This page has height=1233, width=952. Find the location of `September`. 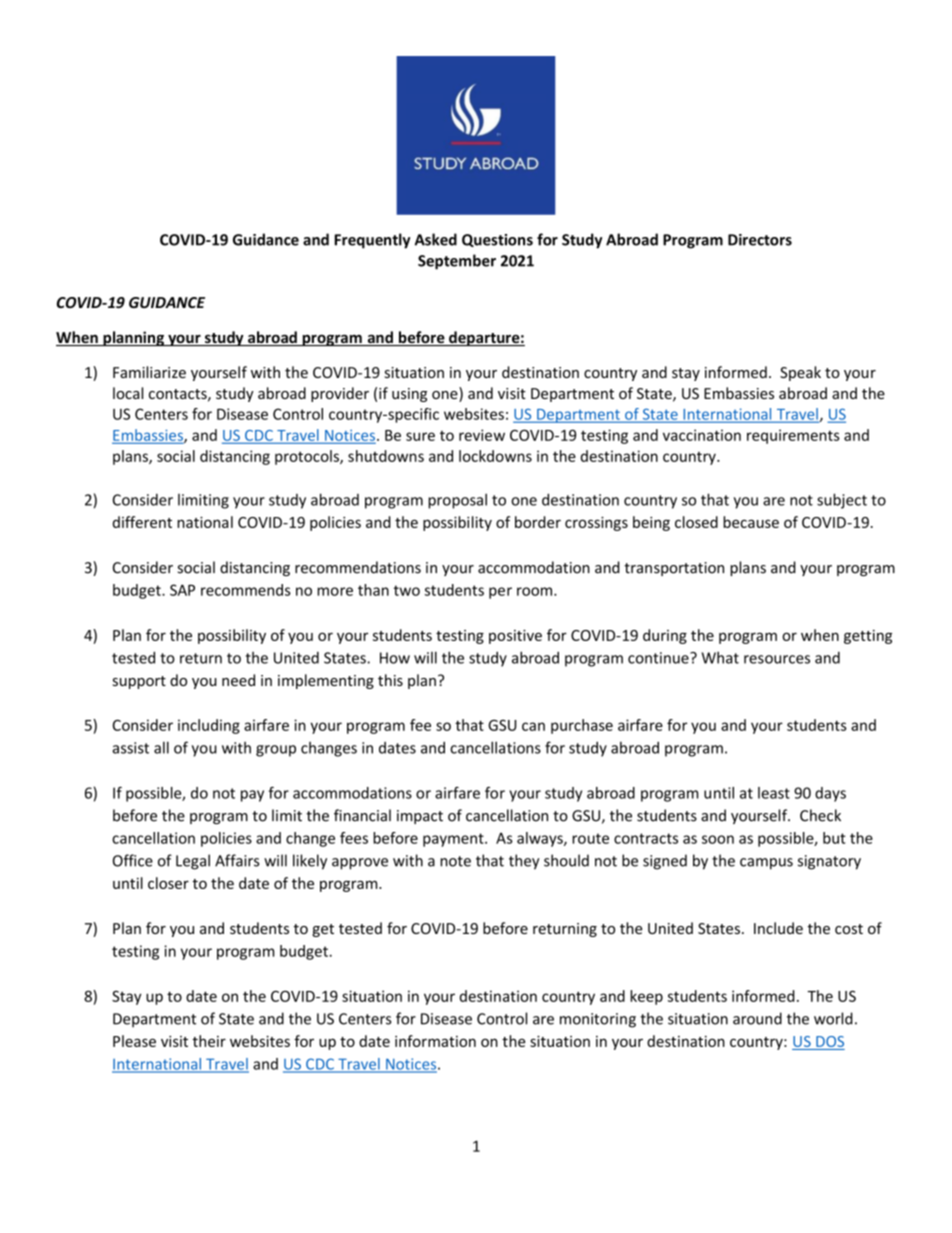

September is located at coordinates (457, 262).
